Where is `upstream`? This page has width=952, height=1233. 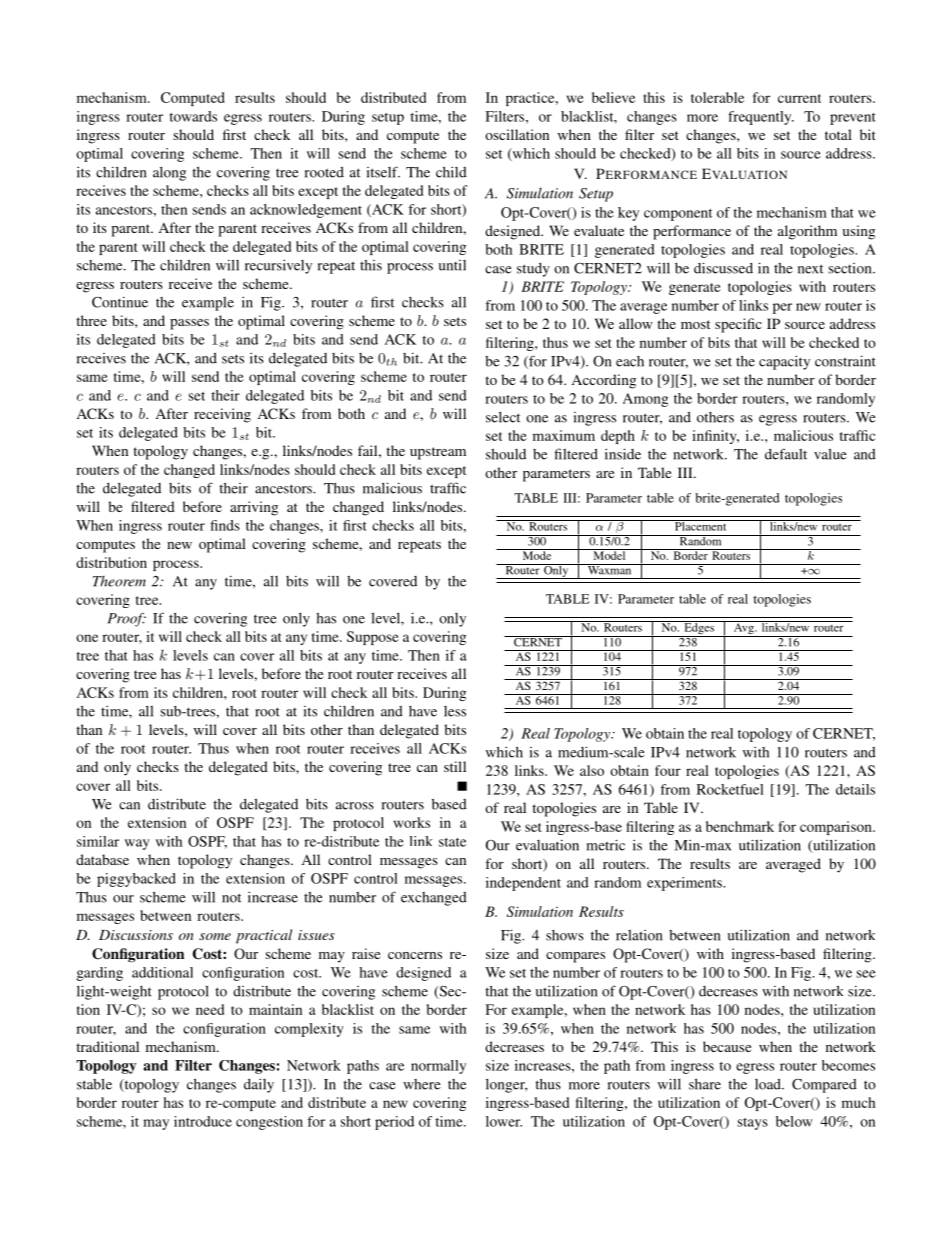 upstream is located at coordinates (438, 453).
